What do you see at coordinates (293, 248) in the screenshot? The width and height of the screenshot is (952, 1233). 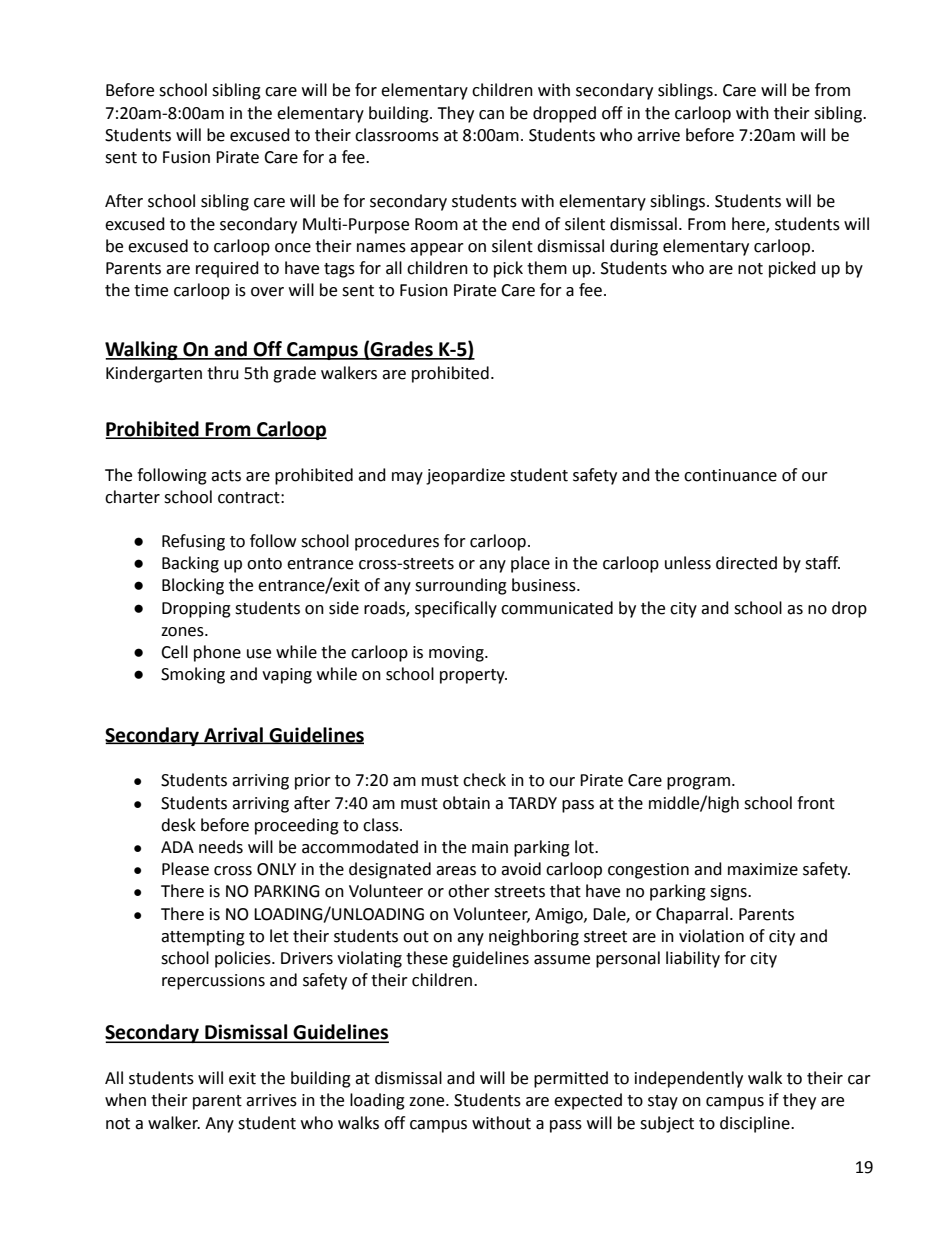 I see `once` at bounding box center [293, 248].
